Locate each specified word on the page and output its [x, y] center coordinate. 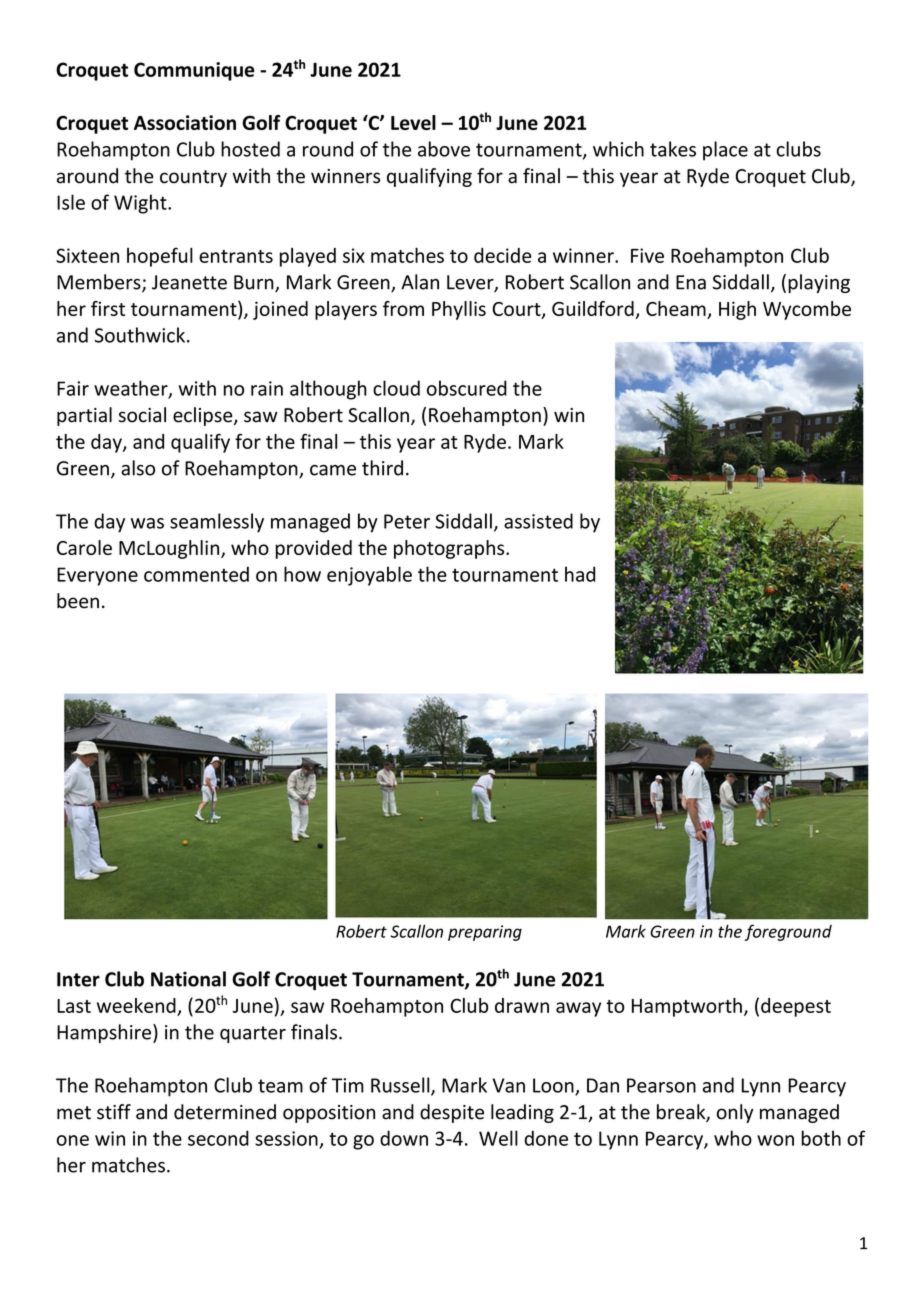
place [725, 151]
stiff [114, 1112]
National [188, 979]
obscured [467, 388]
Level [413, 122]
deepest [796, 1007]
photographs [450, 549]
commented [196, 574]
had [580, 574]
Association [185, 122]
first [108, 308]
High [737, 310]
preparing [485, 933]
